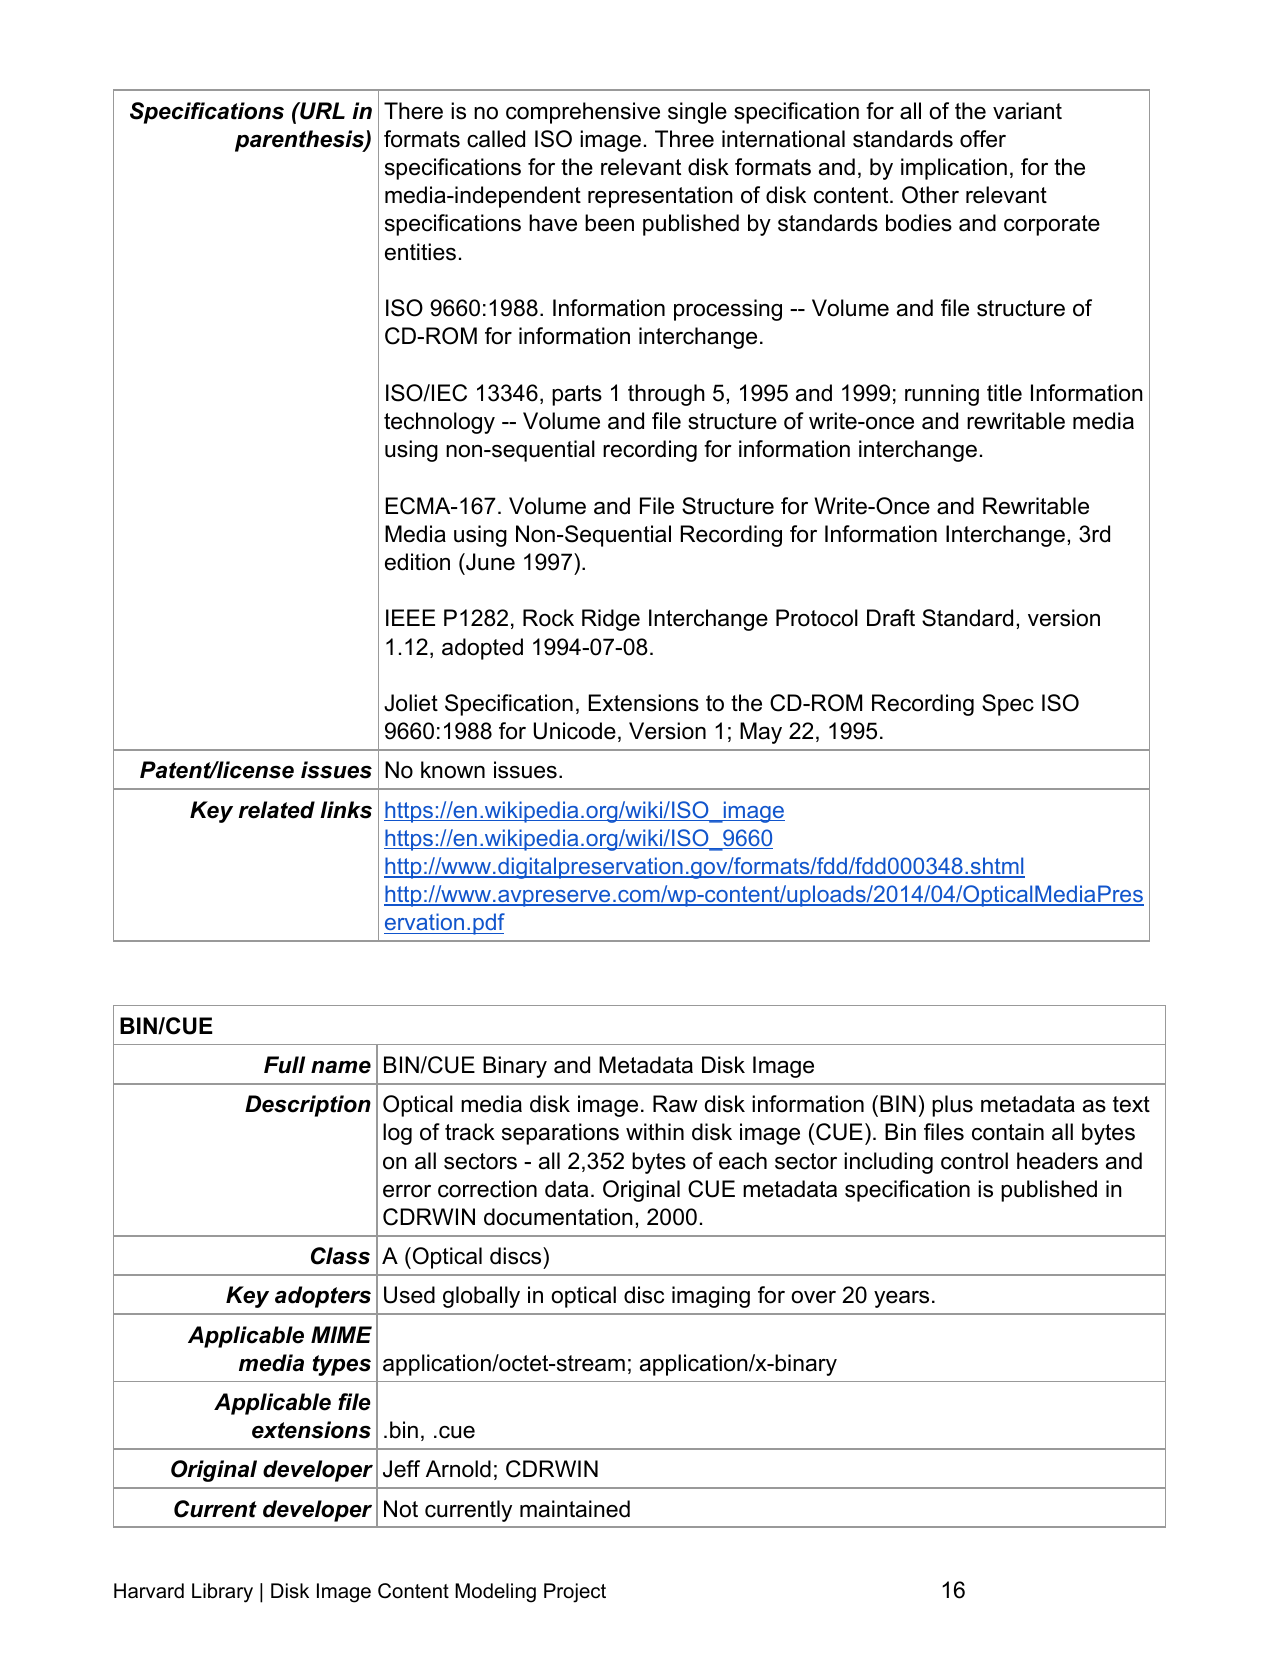  Describe the element at coordinates (611, 620) in the document. I see `Ridge` at that location.
